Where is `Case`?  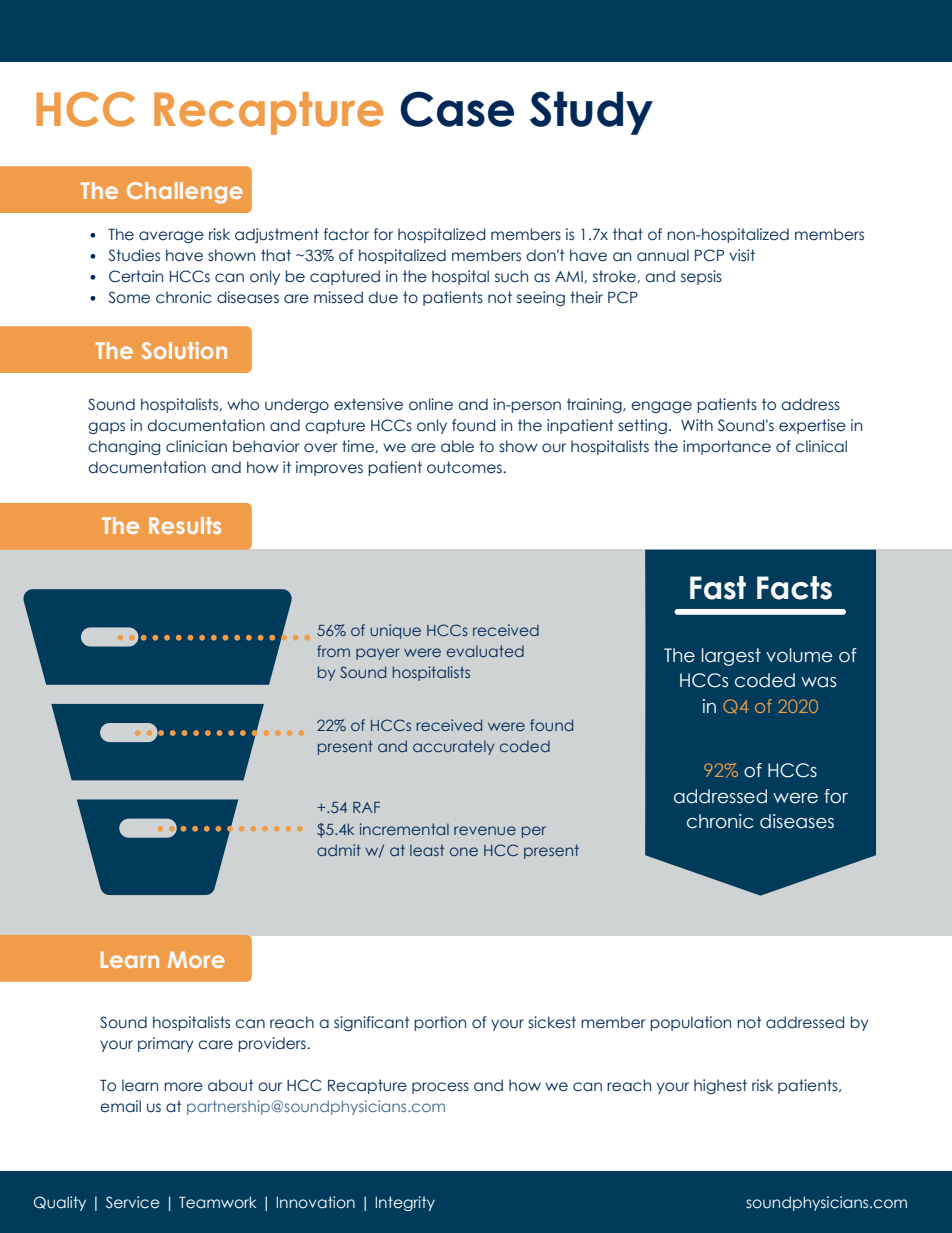
Case is located at coordinates (457, 109).
